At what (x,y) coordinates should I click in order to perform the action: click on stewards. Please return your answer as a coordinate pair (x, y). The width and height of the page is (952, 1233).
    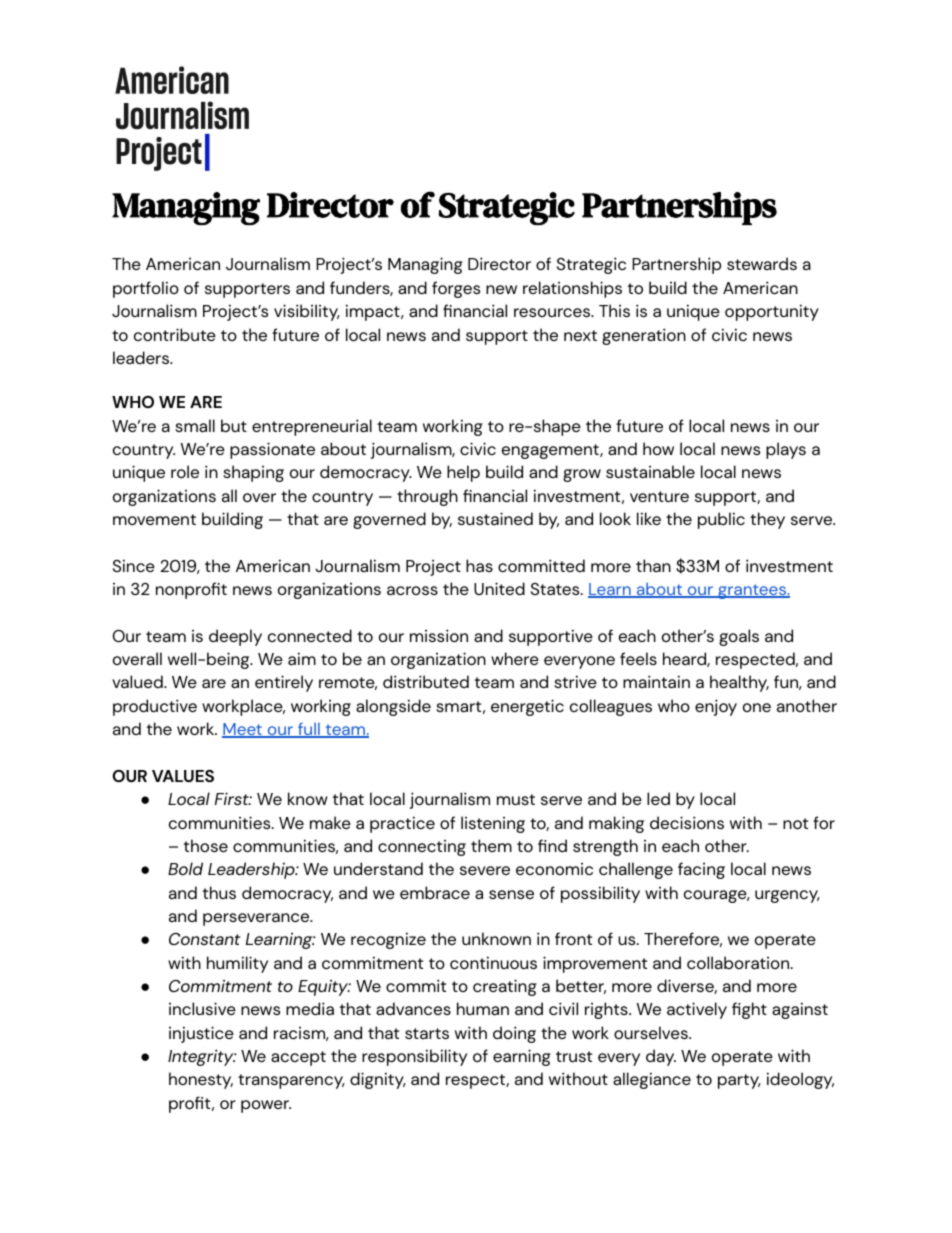
    Looking at the image, I should click on (762, 263).
